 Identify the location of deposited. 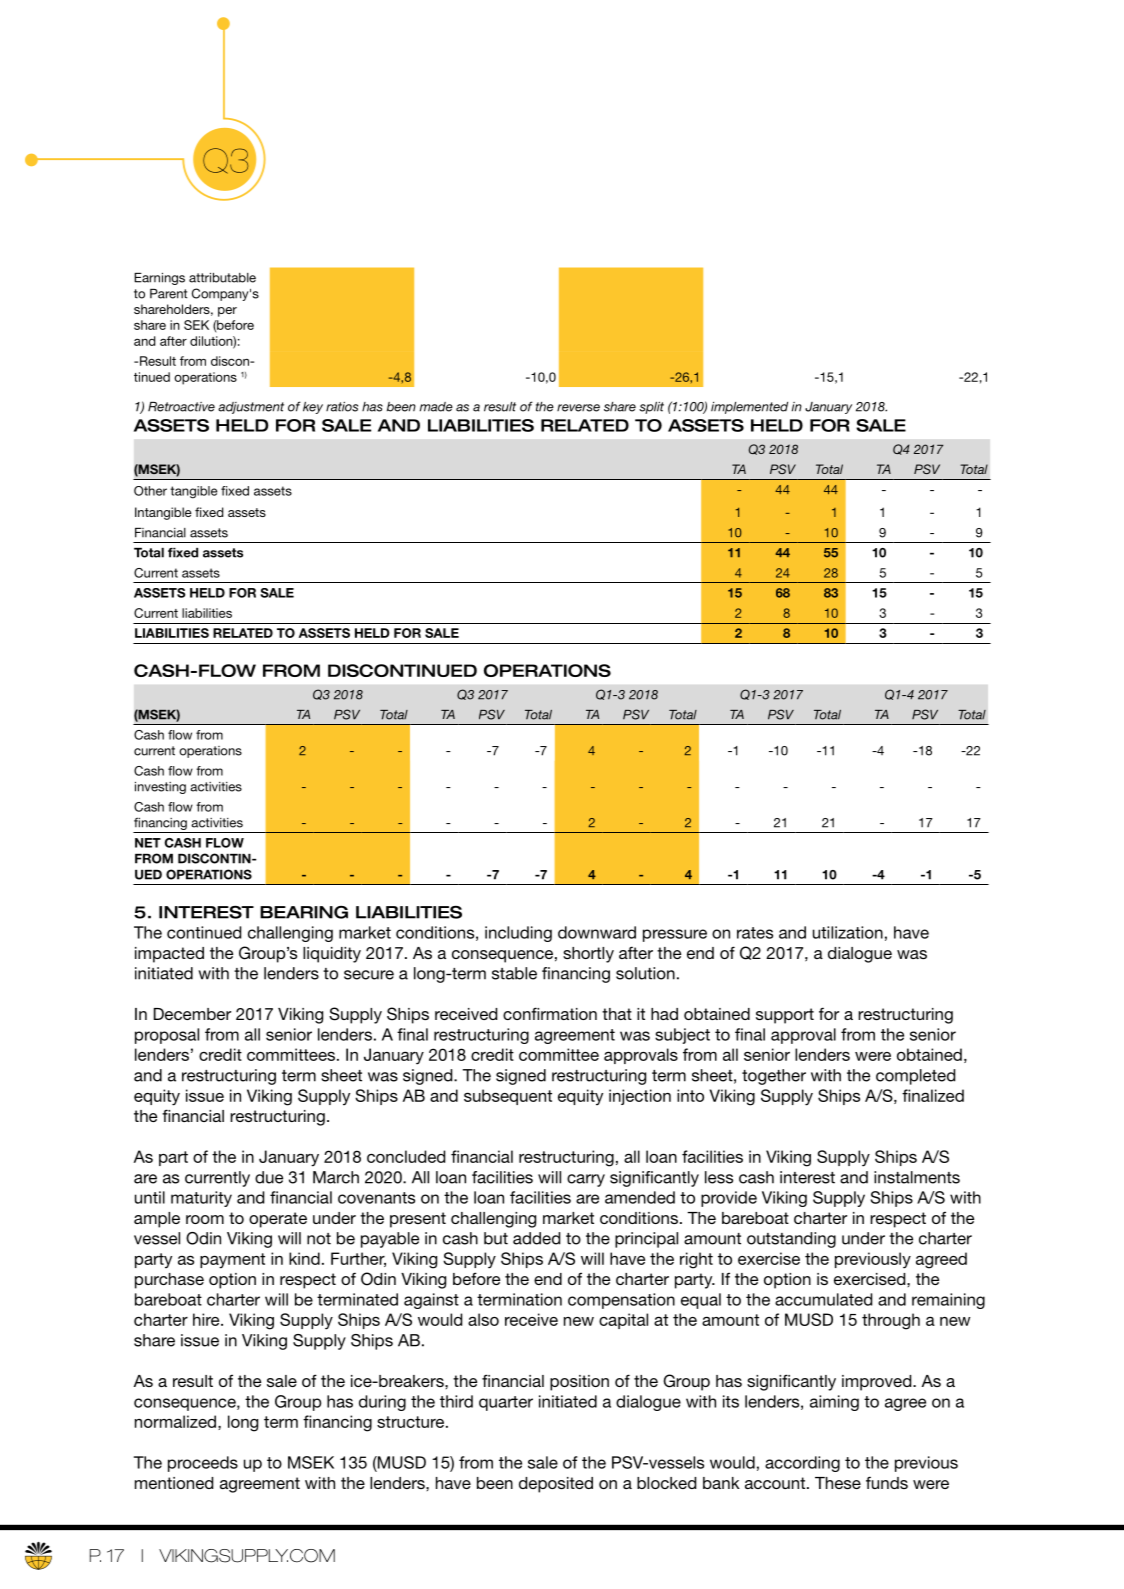
(556, 1485).
